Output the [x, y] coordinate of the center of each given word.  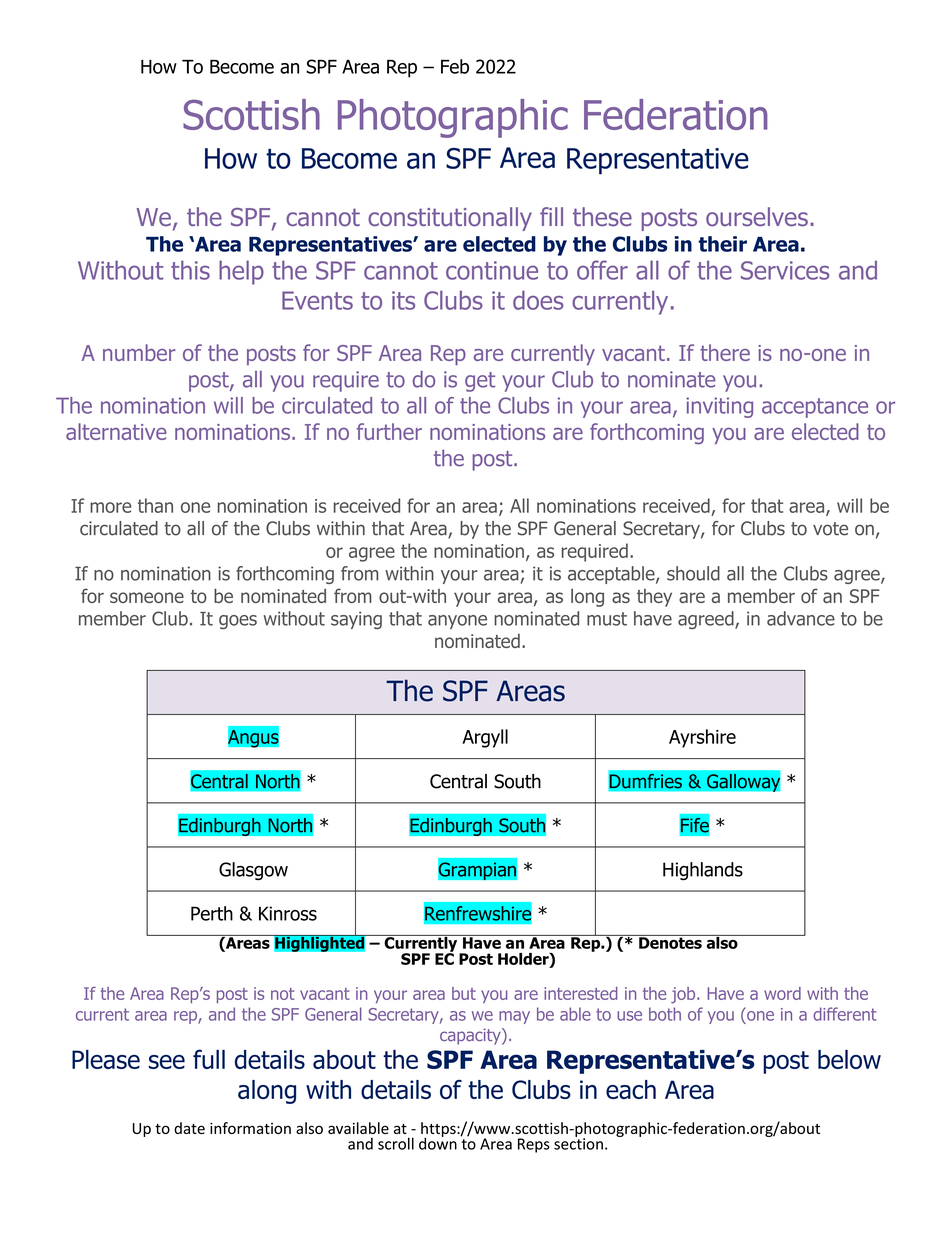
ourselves [757, 217]
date [189, 1128]
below [849, 1059]
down [438, 1142]
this [190, 270]
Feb [455, 66]
